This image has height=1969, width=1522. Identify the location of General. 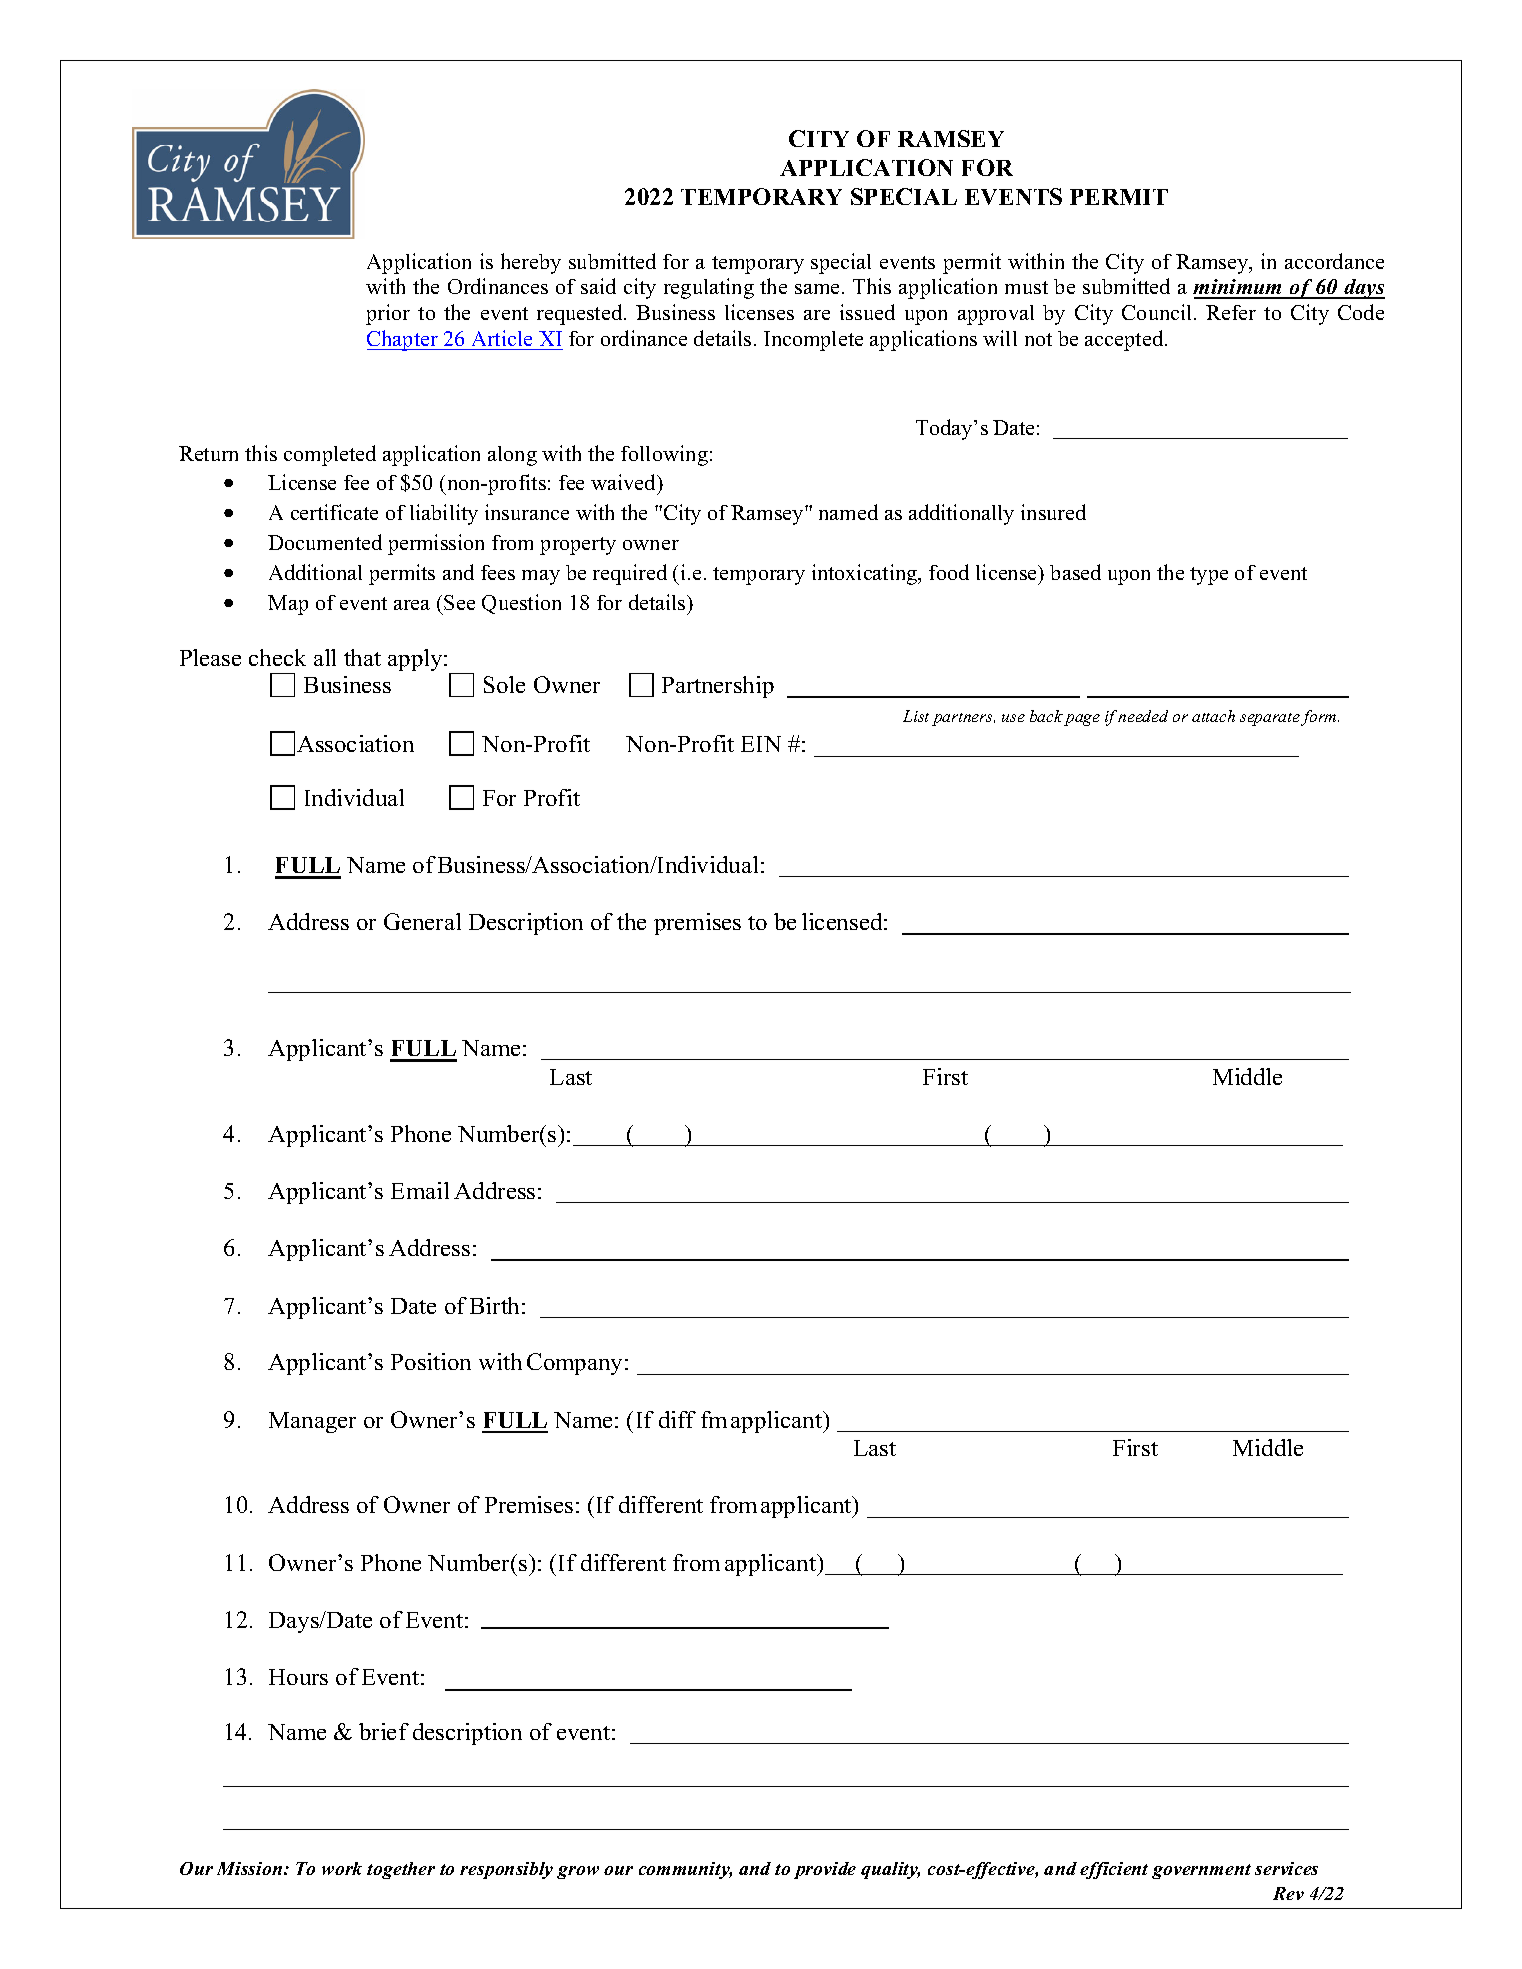
(422, 921).
